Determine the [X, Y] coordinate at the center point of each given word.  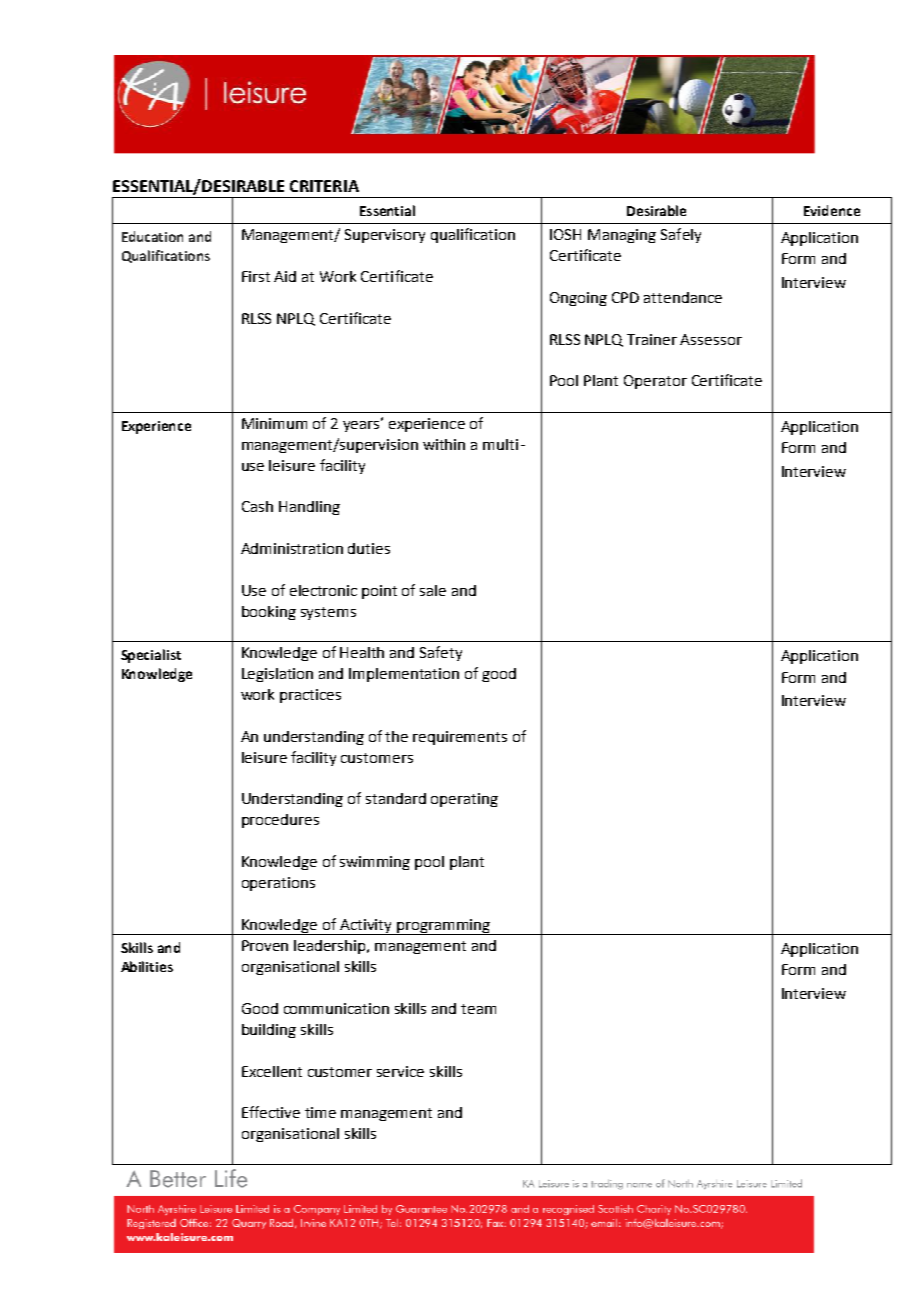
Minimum [274, 423]
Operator [655, 382]
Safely [681, 235]
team [478, 1009]
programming [443, 927]
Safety [441, 653]
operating [464, 800]
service [400, 1071]
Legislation [277, 675]
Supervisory [385, 236]
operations [278, 884]
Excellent [272, 1071]
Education [152, 236]
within [444, 444]
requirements [460, 738]
